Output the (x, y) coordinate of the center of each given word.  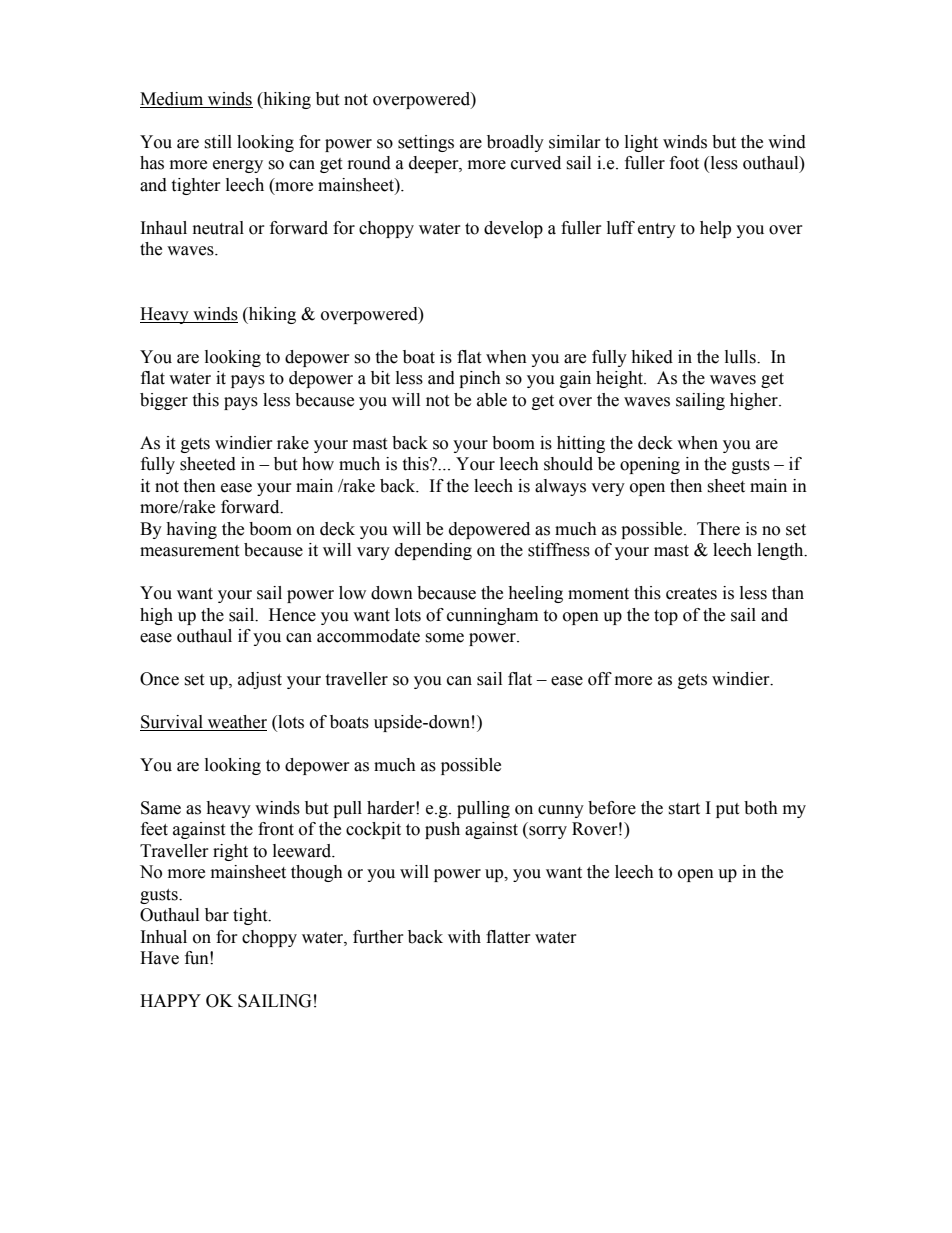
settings (426, 143)
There (718, 529)
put (727, 810)
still (218, 142)
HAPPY (170, 1000)
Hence (292, 615)
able (492, 400)
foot (684, 163)
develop (513, 229)
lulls (741, 357)
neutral (218, 228)
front (276, 829)
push (442, 830)
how (318, 464)
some (444, 638)
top (666, 617)
